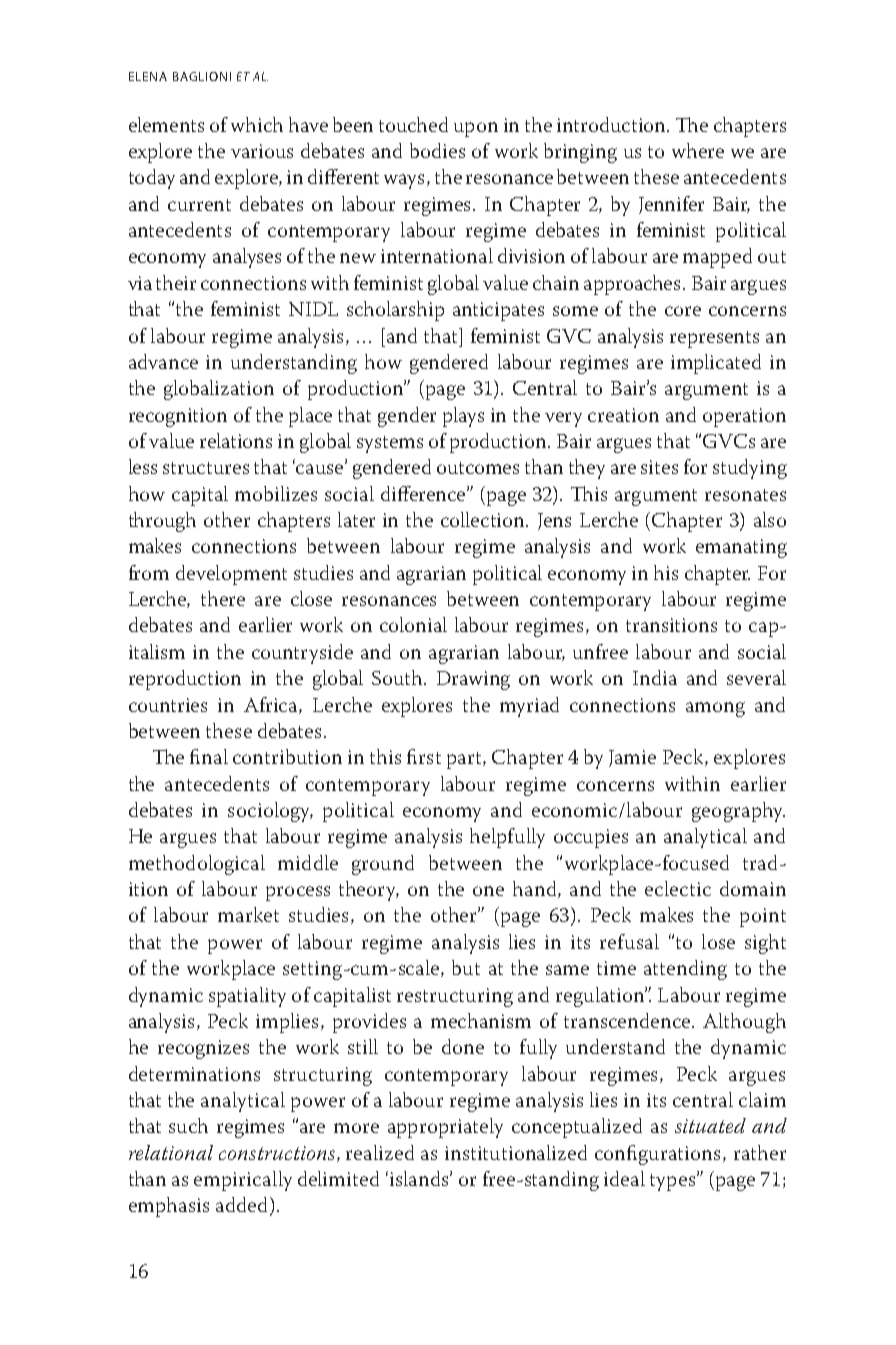 The width and height of the screenshot is (896, 1345). Describe the element at coordinates (243, 1181) in the screenshot. I see `empirically` at that location.
